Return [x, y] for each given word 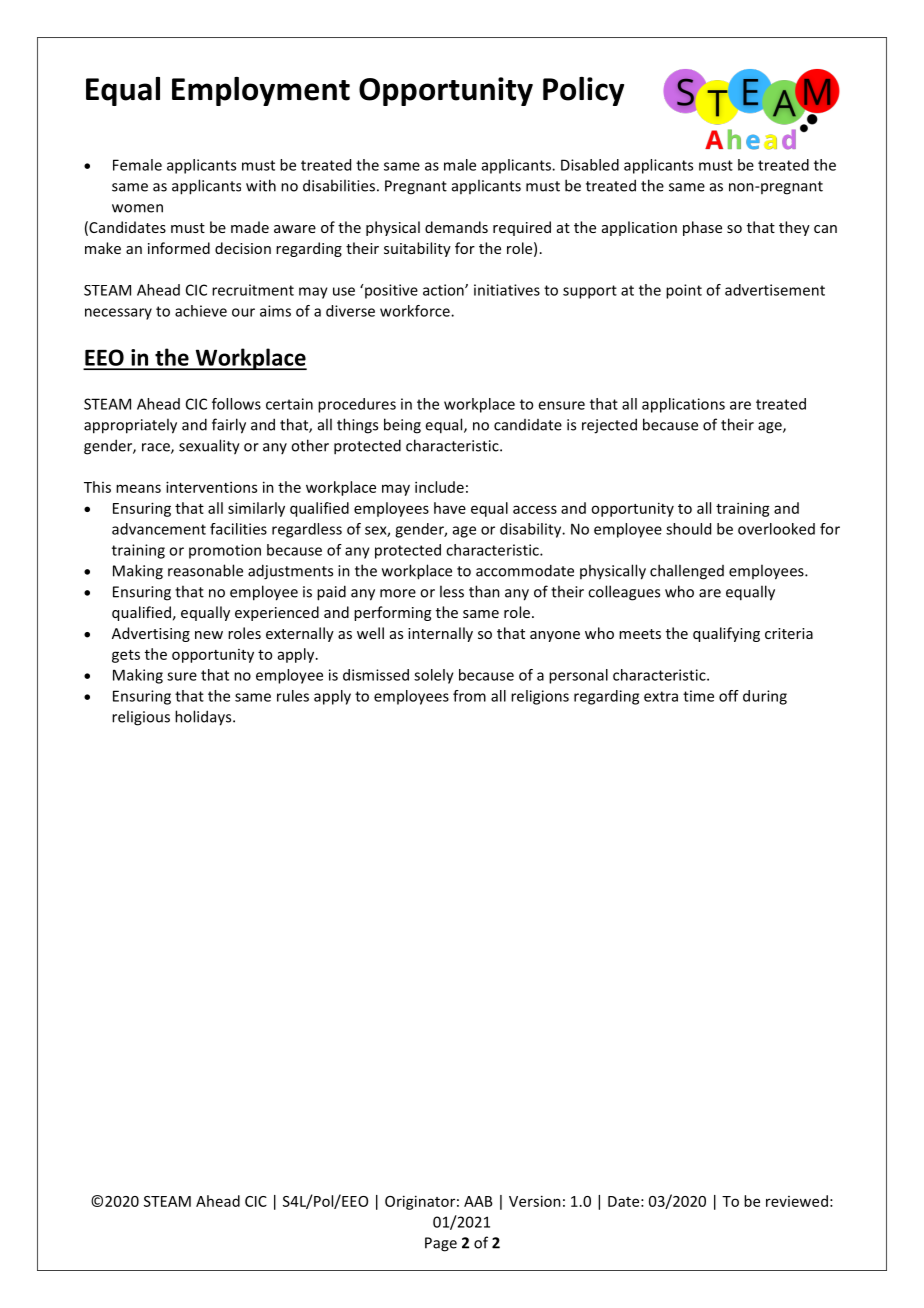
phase [702, 228]
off [729, 696]
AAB [478, 1201]
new [209, 635]
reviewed [797, 1201]
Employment [261, 91]
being [402, 426]
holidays [204, 718]
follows [236, 404]
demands [456, 227]
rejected [609, 426]
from [469, 696]
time [698, 696]
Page [441, 1244]
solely [434, 676]
